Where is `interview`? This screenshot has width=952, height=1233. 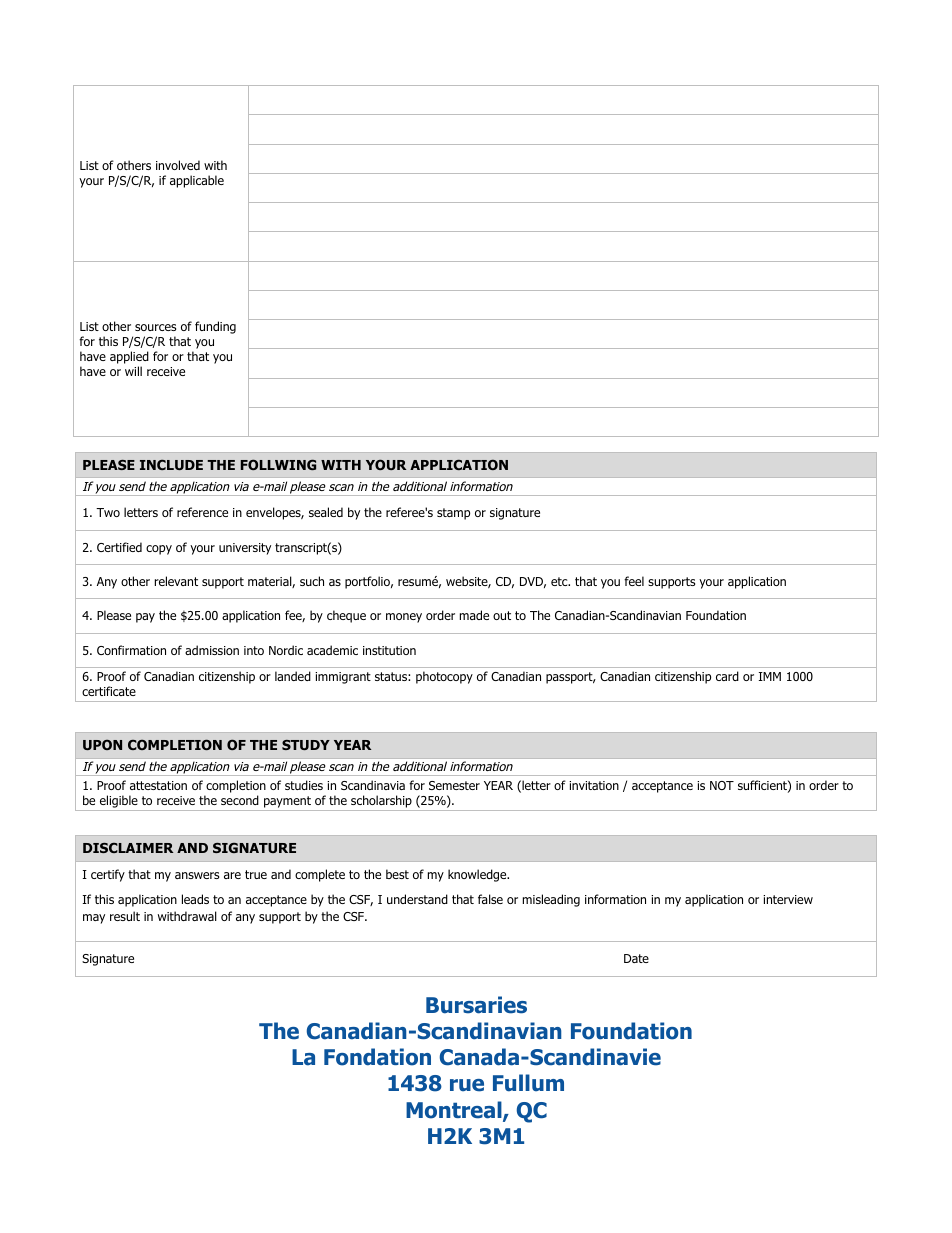
interview is located at coordinates (788, 899).
